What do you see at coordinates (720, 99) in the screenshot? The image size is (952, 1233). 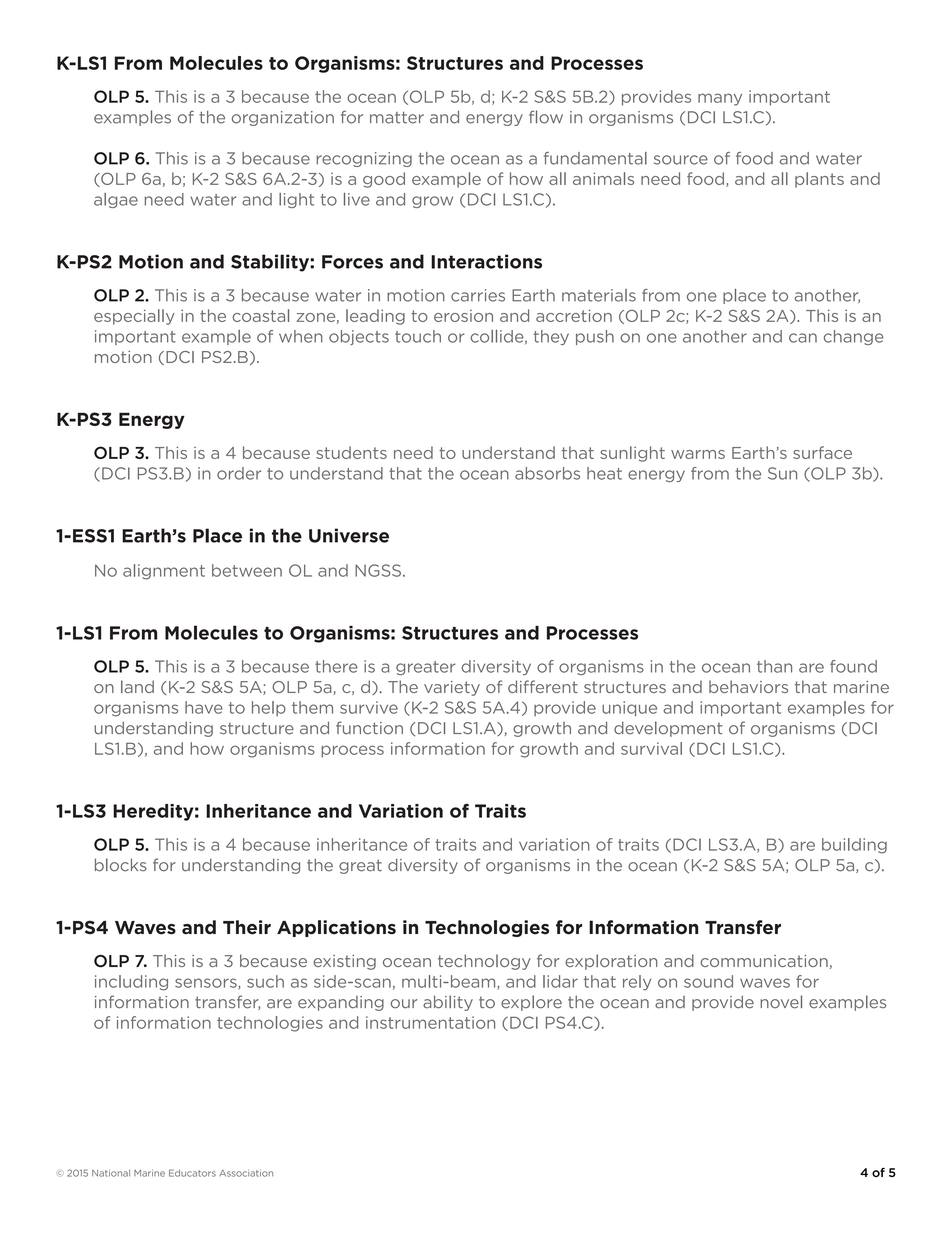 I see `many` at bounding box center [720, 99].
